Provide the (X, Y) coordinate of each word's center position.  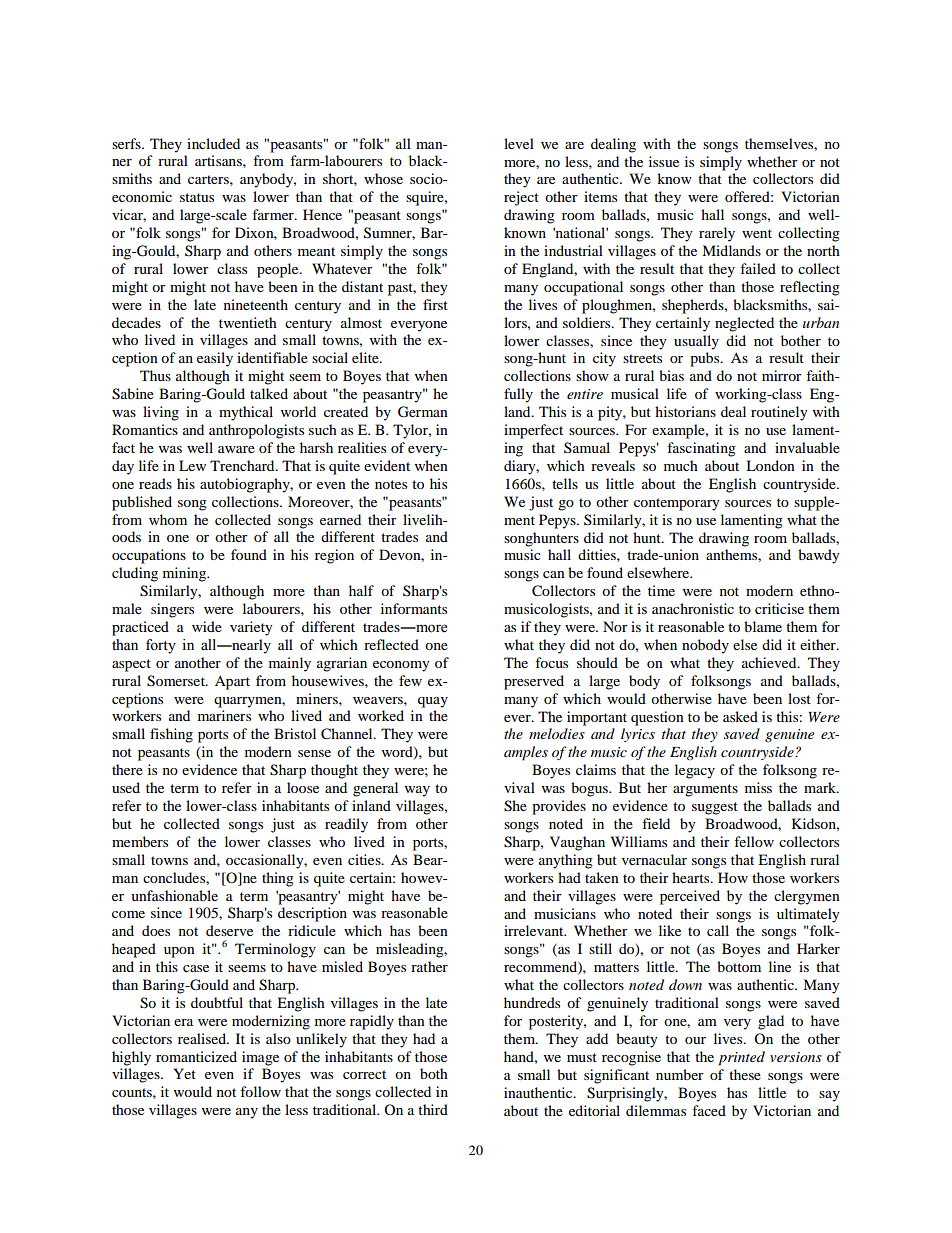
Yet (184, 1073)
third (433, 1109)
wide (207, 626)
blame (763, 626)
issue (664, 161)
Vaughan (577, 843)
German (423, 412)
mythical (246, 413)
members (140, 841)
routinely (779, 413)
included (213, 143)
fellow (754, 841)
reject (521, 198)
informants (414, 608)
